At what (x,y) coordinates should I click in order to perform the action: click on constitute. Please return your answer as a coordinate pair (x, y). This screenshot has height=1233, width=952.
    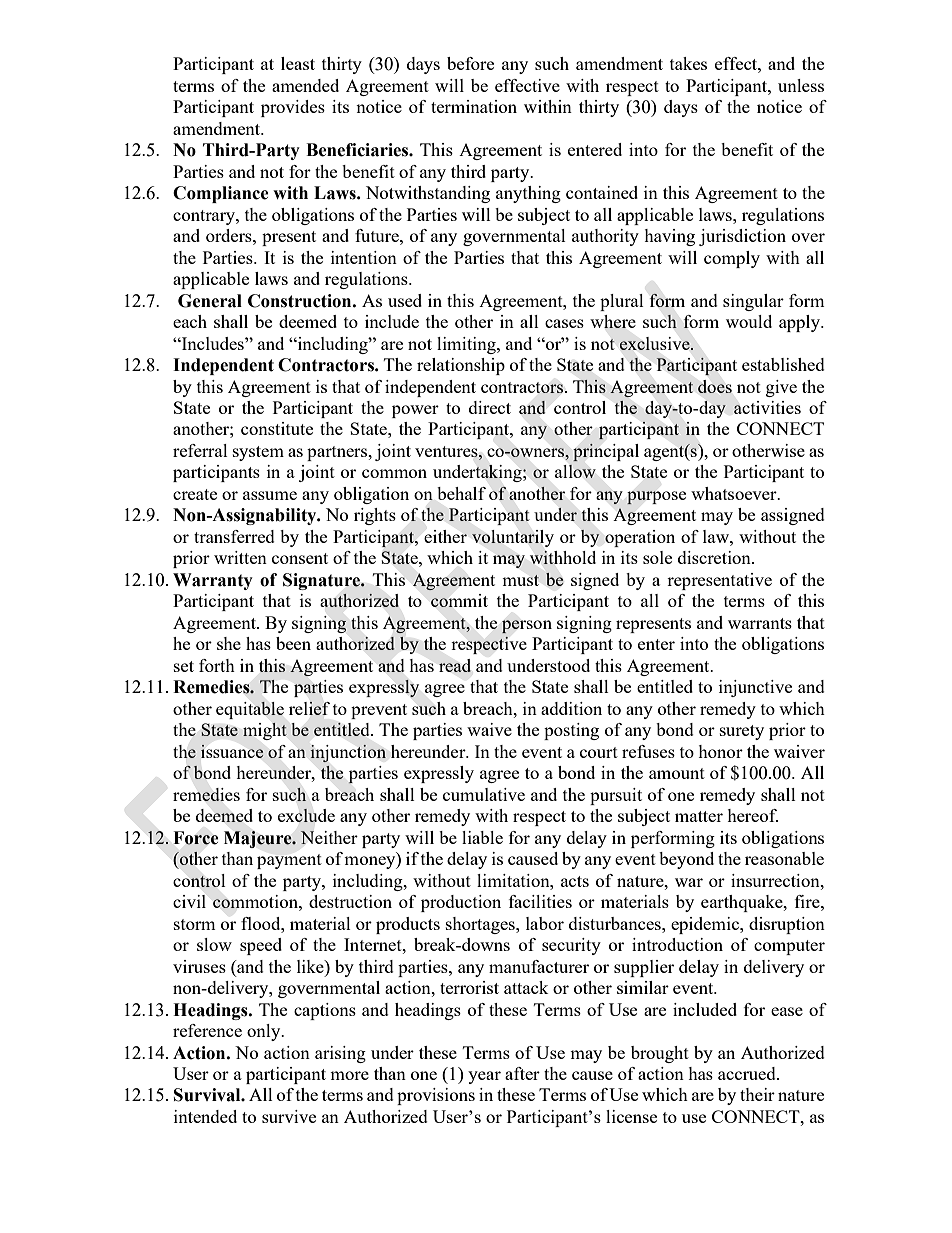
    Looking at the image, I should click on (277, 428).
